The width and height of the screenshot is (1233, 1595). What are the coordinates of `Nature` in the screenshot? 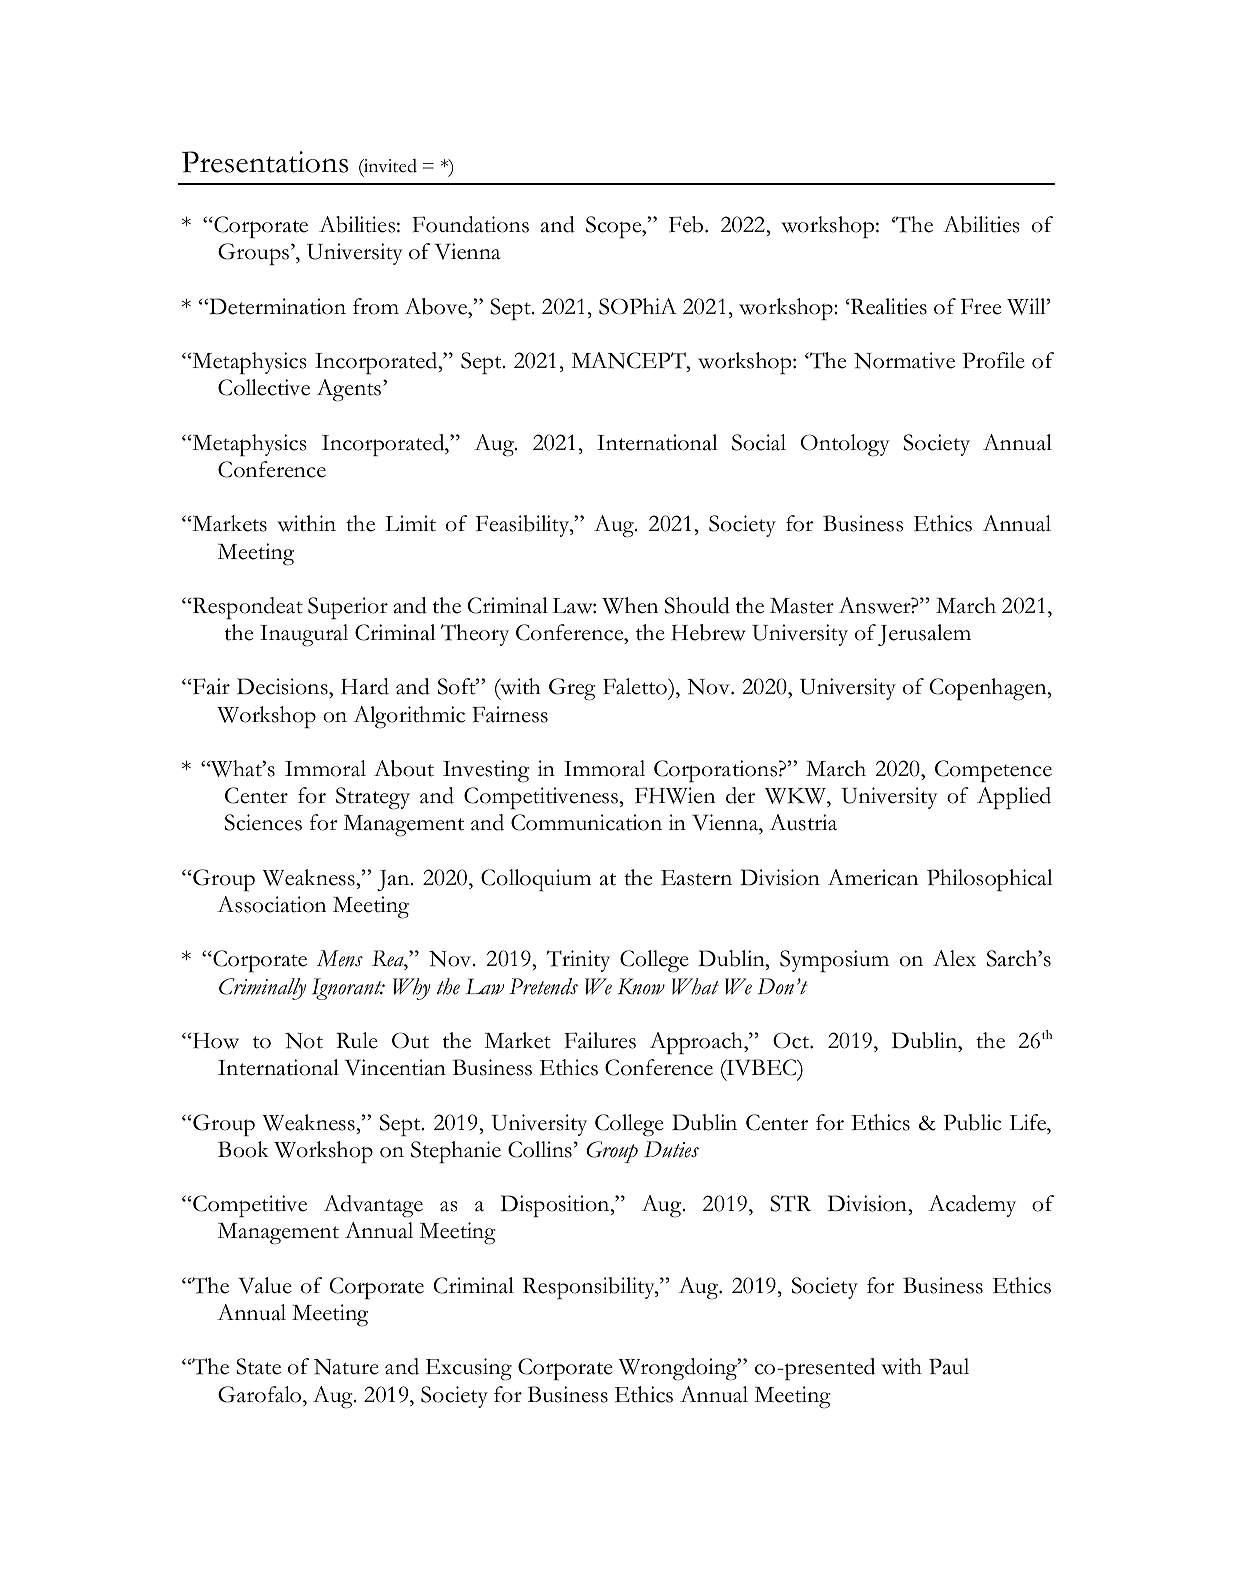 It's located at (346, 1367).
